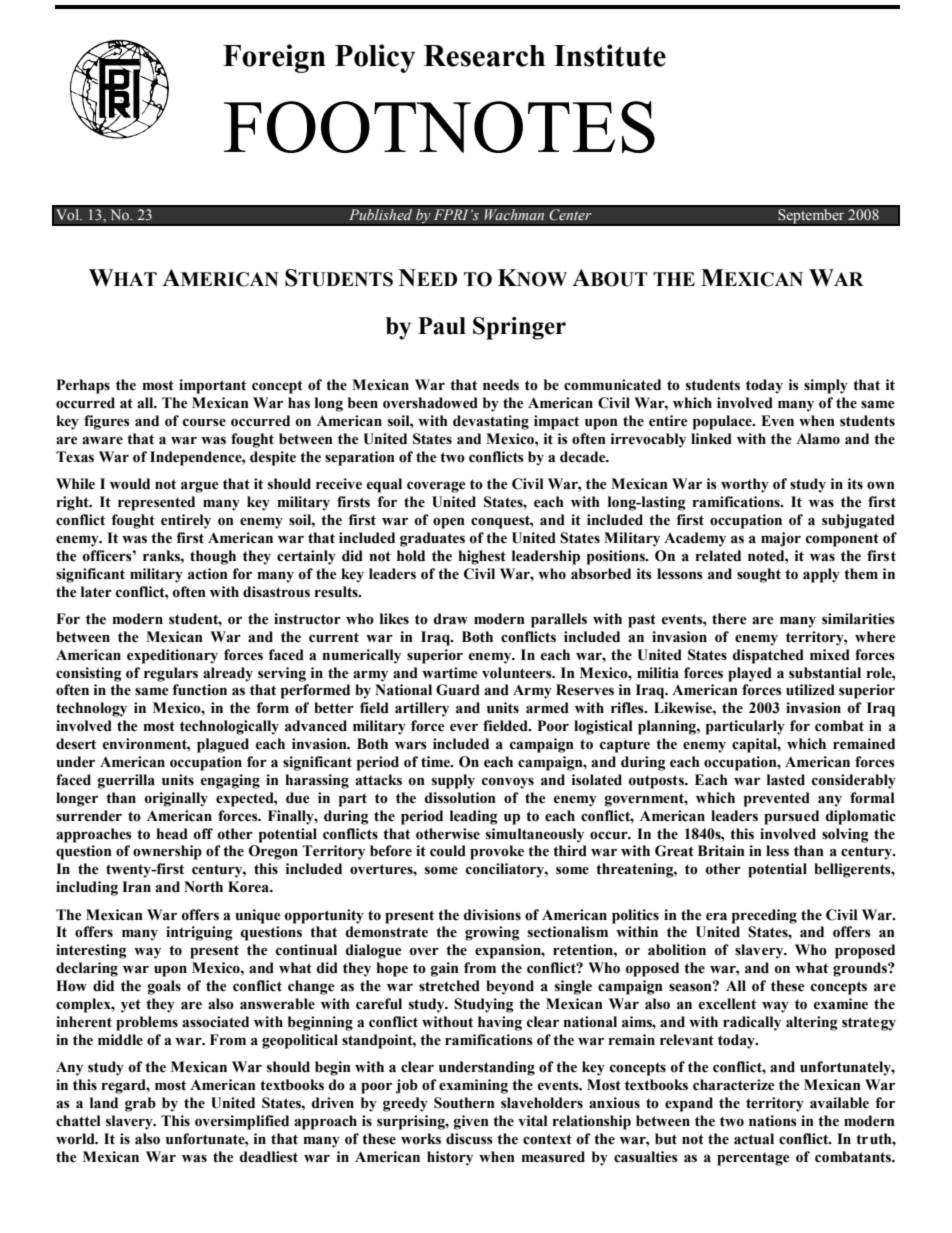 This screenshot has height=1233, width=952. Describe the element at coordinates (274, 58) in the screenshot. I see `Foreign` at that location.
